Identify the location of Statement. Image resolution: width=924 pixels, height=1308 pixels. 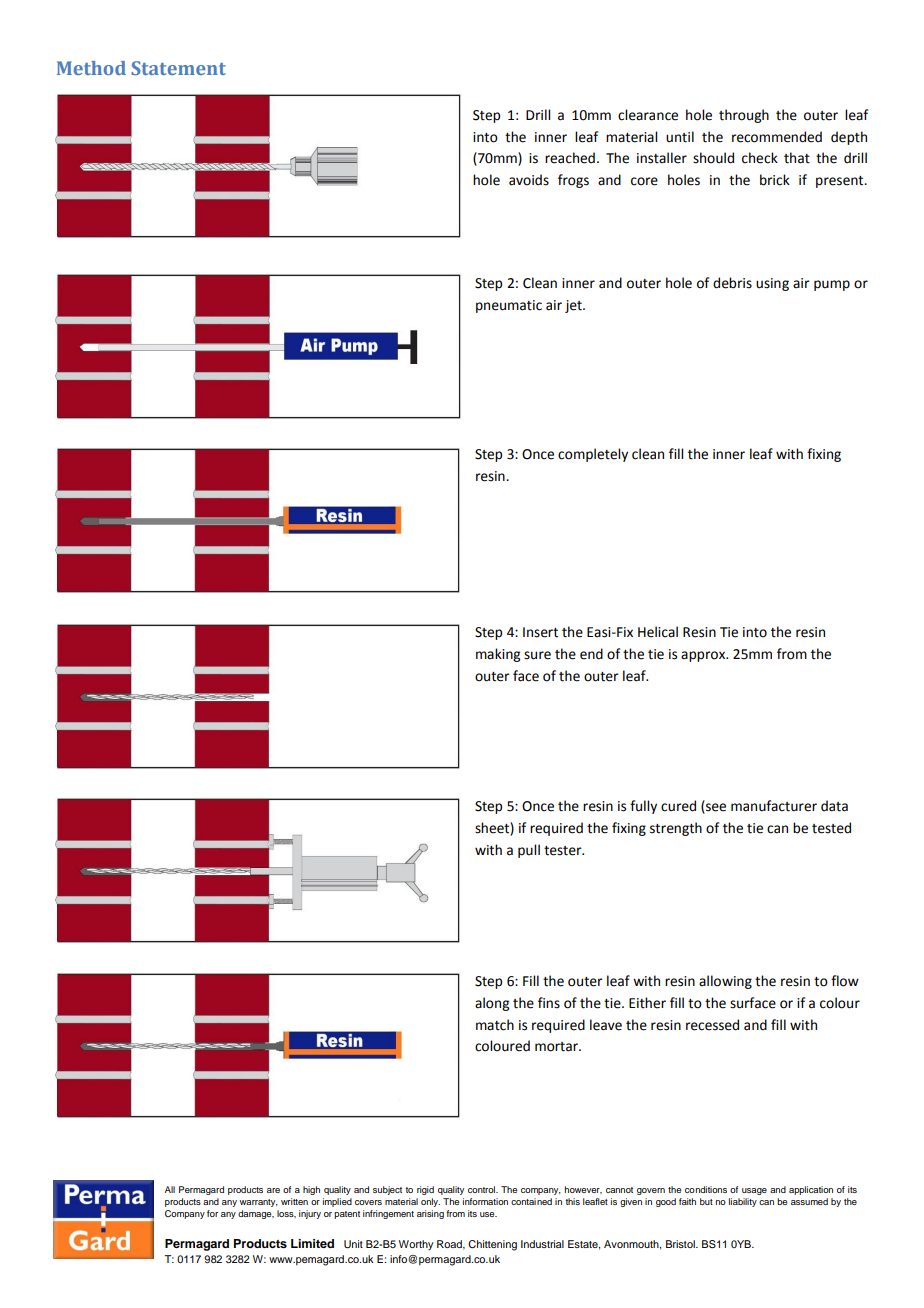
(178, 68).
